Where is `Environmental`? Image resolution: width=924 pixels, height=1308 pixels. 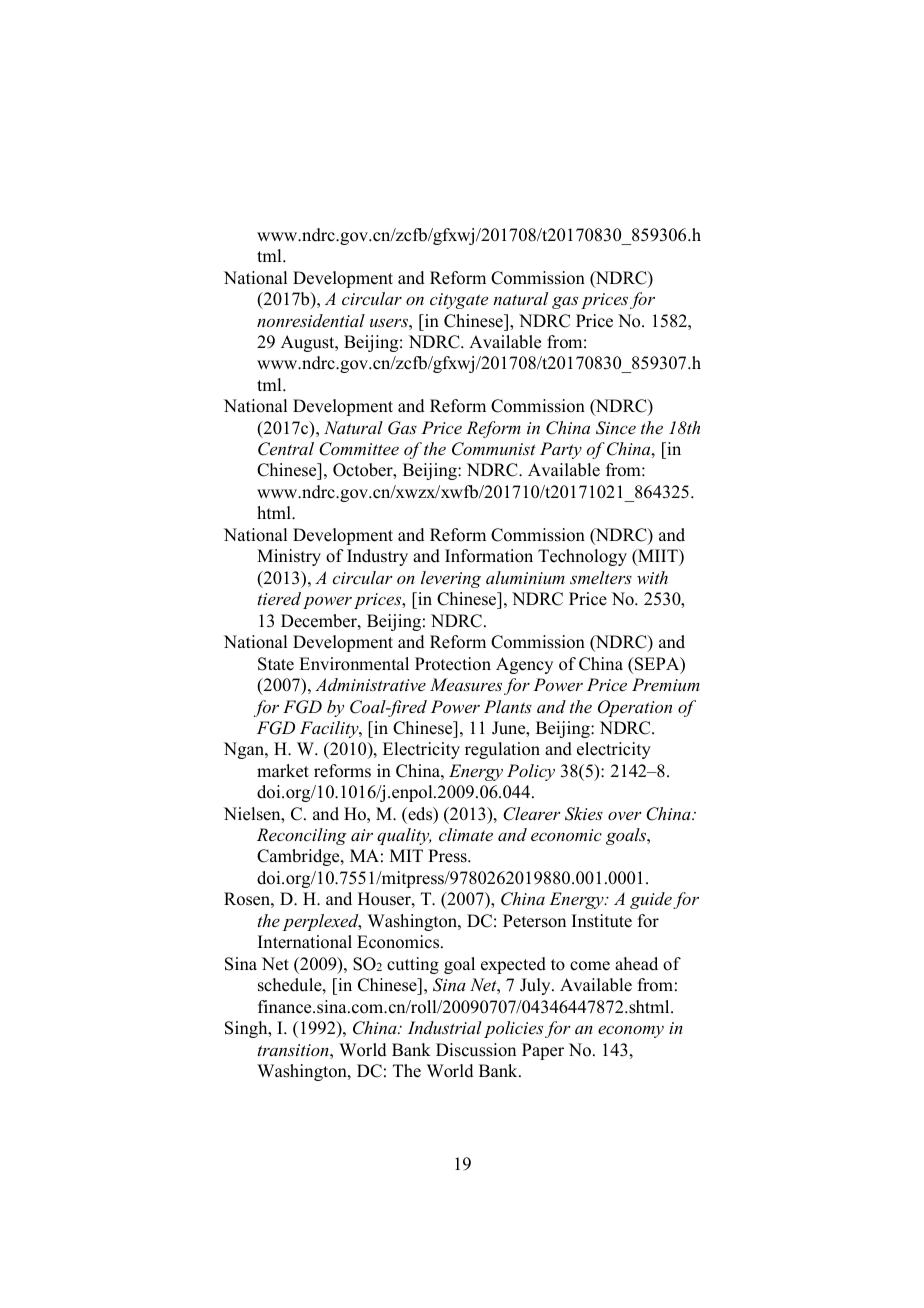
Environmental is located at coordinates (354, 664).
